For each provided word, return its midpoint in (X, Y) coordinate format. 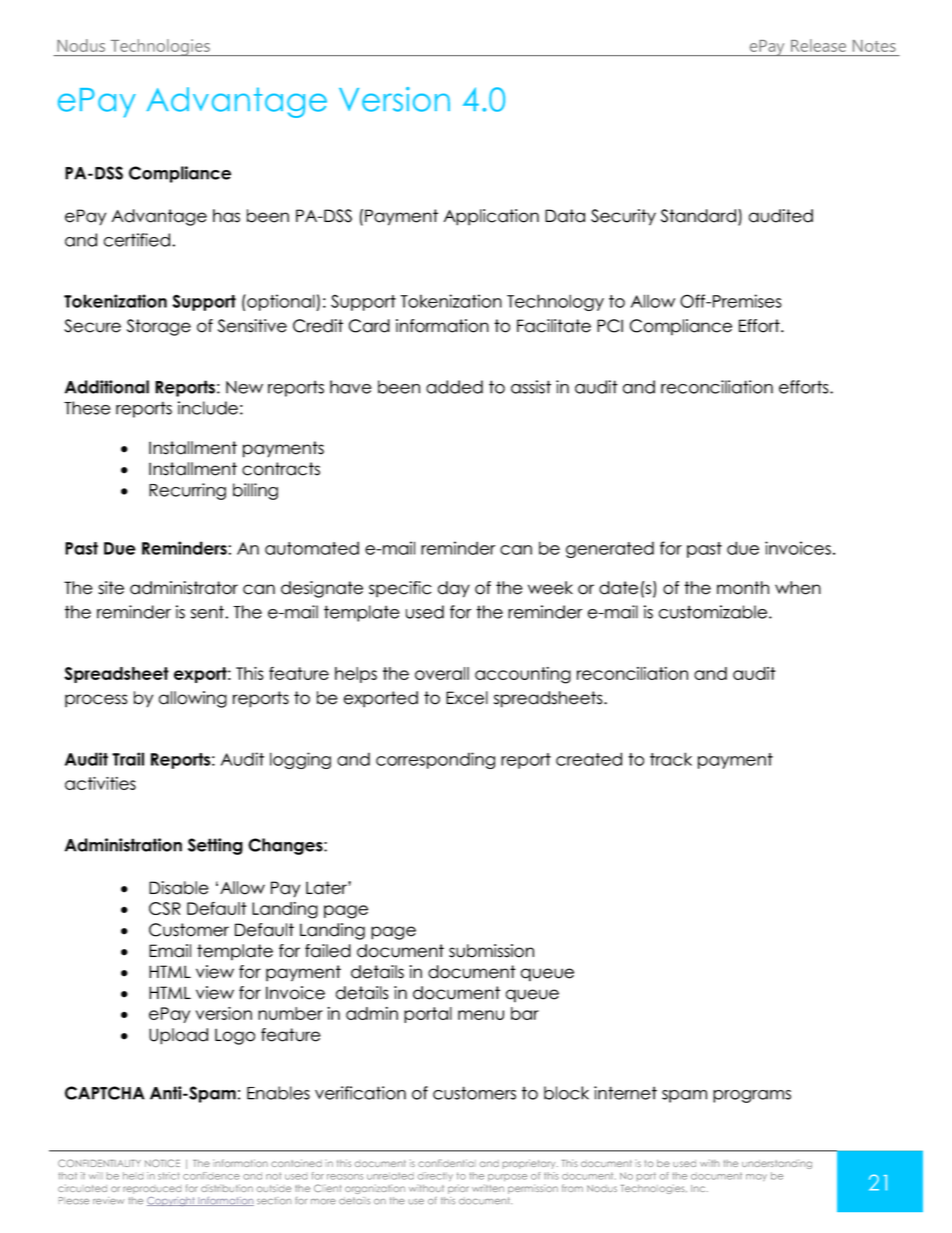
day (454, 589)
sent (207, 612)
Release (818, 45)
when (798, 588)
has (226, 216)
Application (491, 217)
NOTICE (162, 1163)
